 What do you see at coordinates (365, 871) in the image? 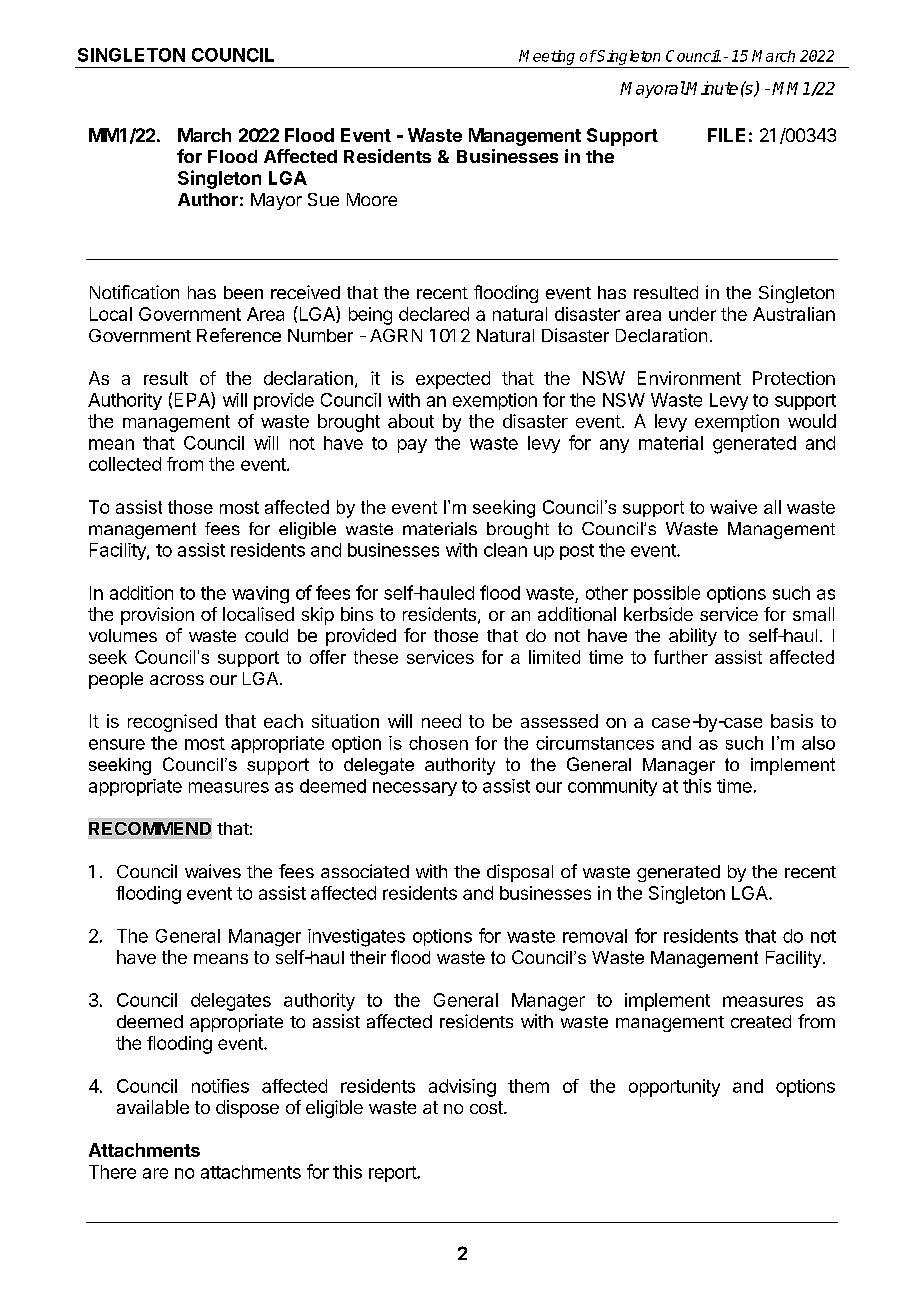
I see `associated` at bounding box center [365, 871].
